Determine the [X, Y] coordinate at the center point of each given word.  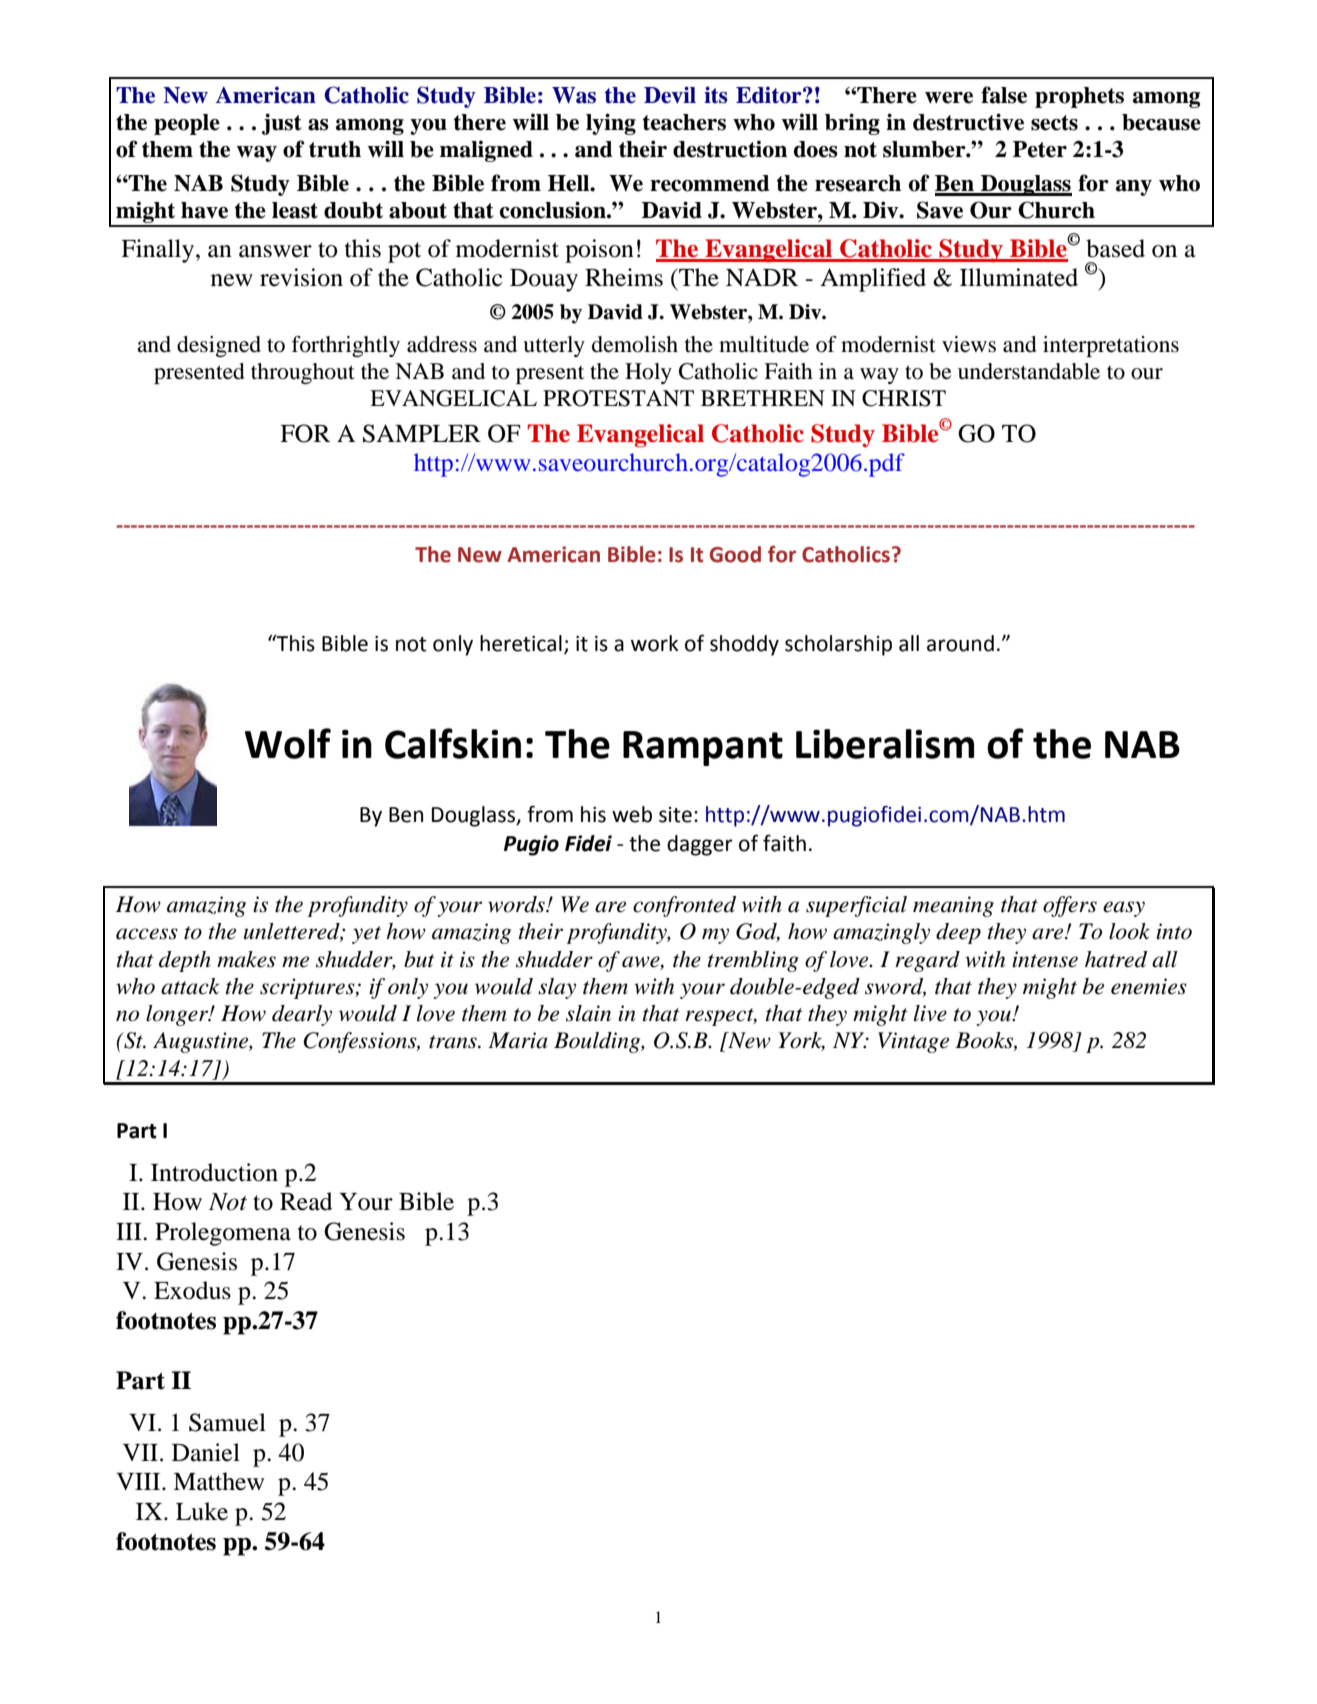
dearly [302, 1015]
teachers [684, 122]
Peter [1040, 149]
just [282, 124]
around [960, 643]
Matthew [218, 1481]
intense [1045, 959]
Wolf [288, 743]
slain [588, 1013]
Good [735, 554]
